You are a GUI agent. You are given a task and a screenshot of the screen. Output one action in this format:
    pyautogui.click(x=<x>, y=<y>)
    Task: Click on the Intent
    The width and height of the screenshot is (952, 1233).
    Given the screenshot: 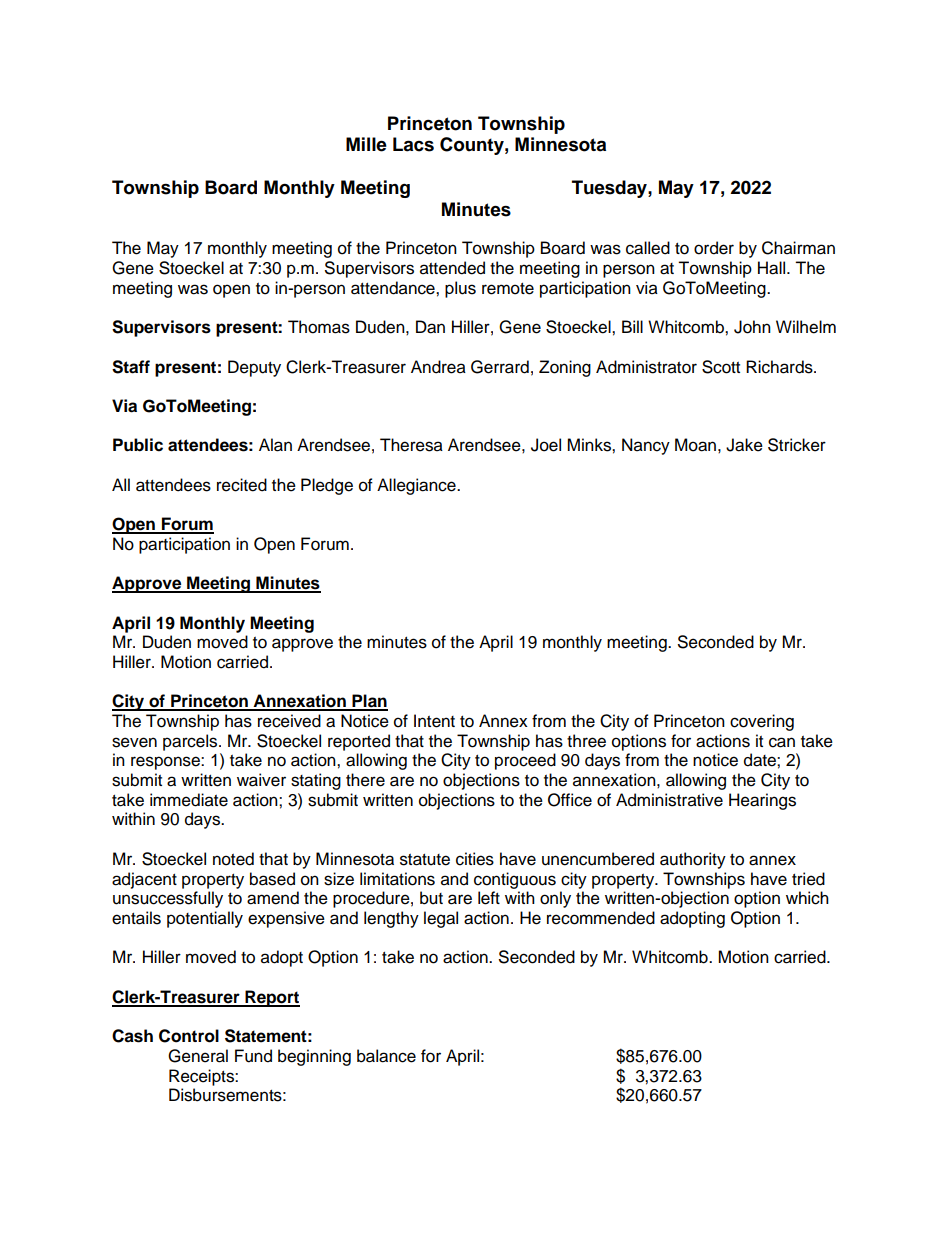 What is the action you would take?
    pyautogui.click(x=434, y=721)
